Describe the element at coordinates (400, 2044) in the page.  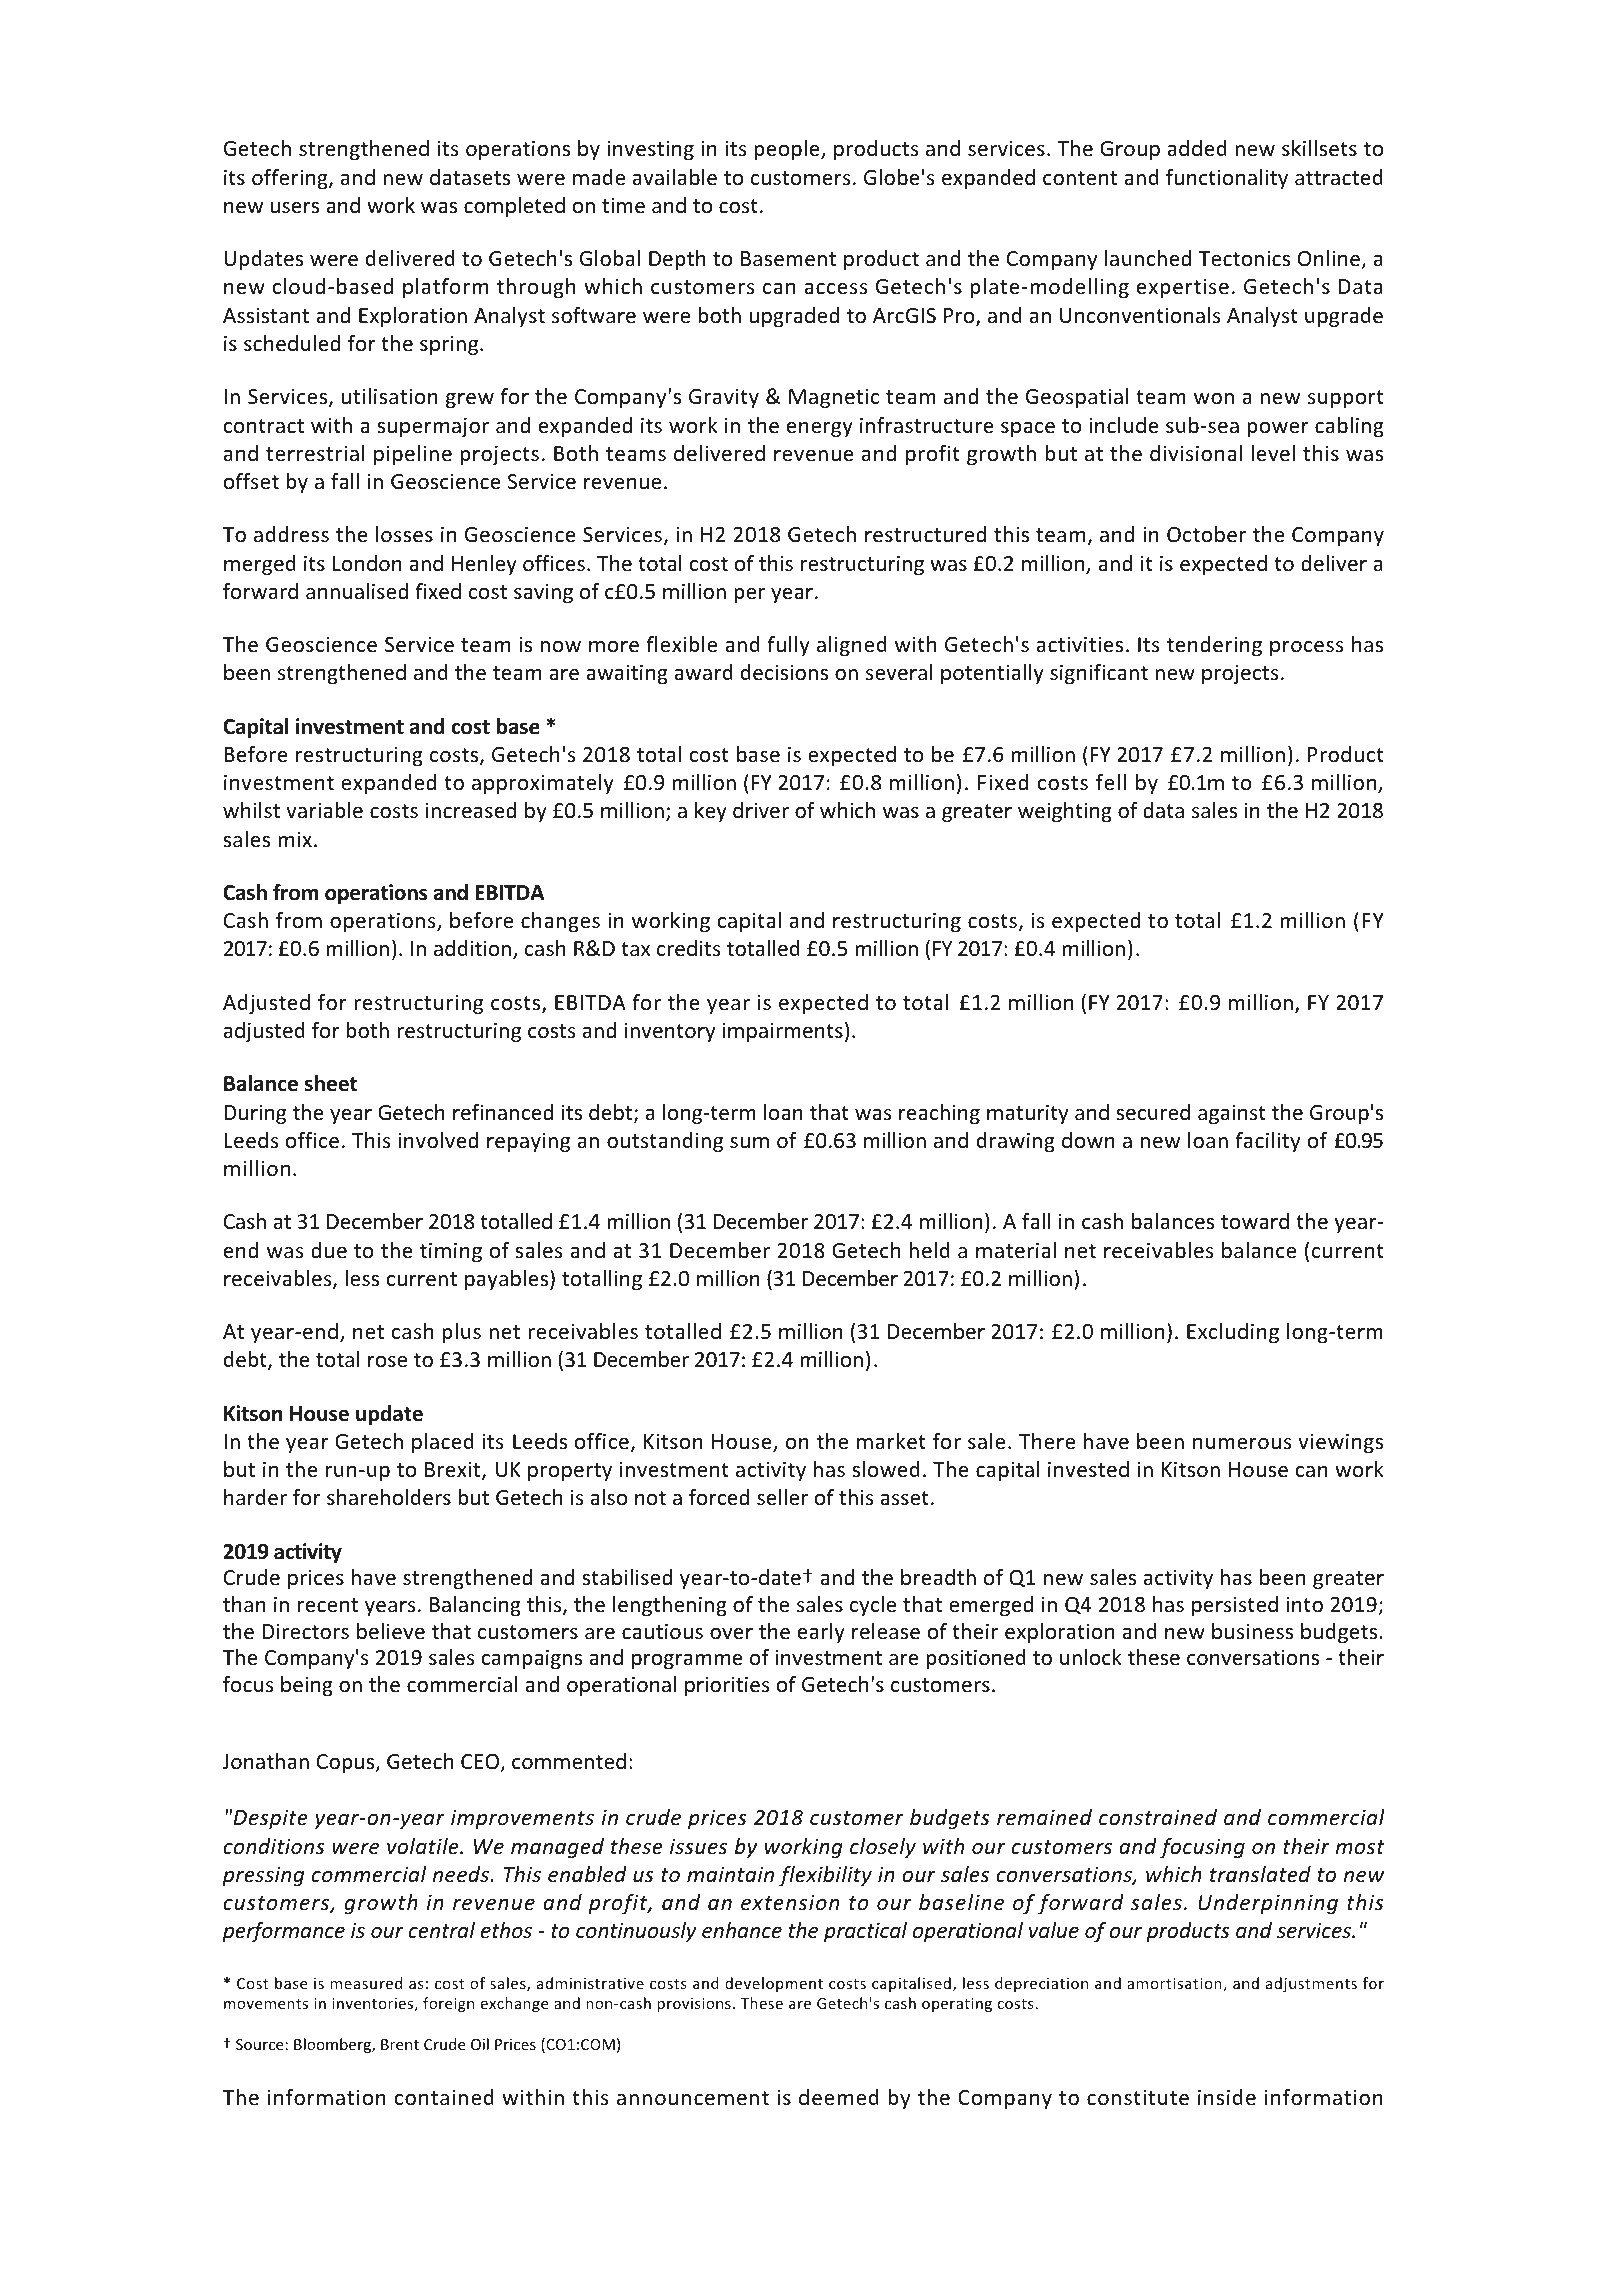
I see `Brent` at that location.
